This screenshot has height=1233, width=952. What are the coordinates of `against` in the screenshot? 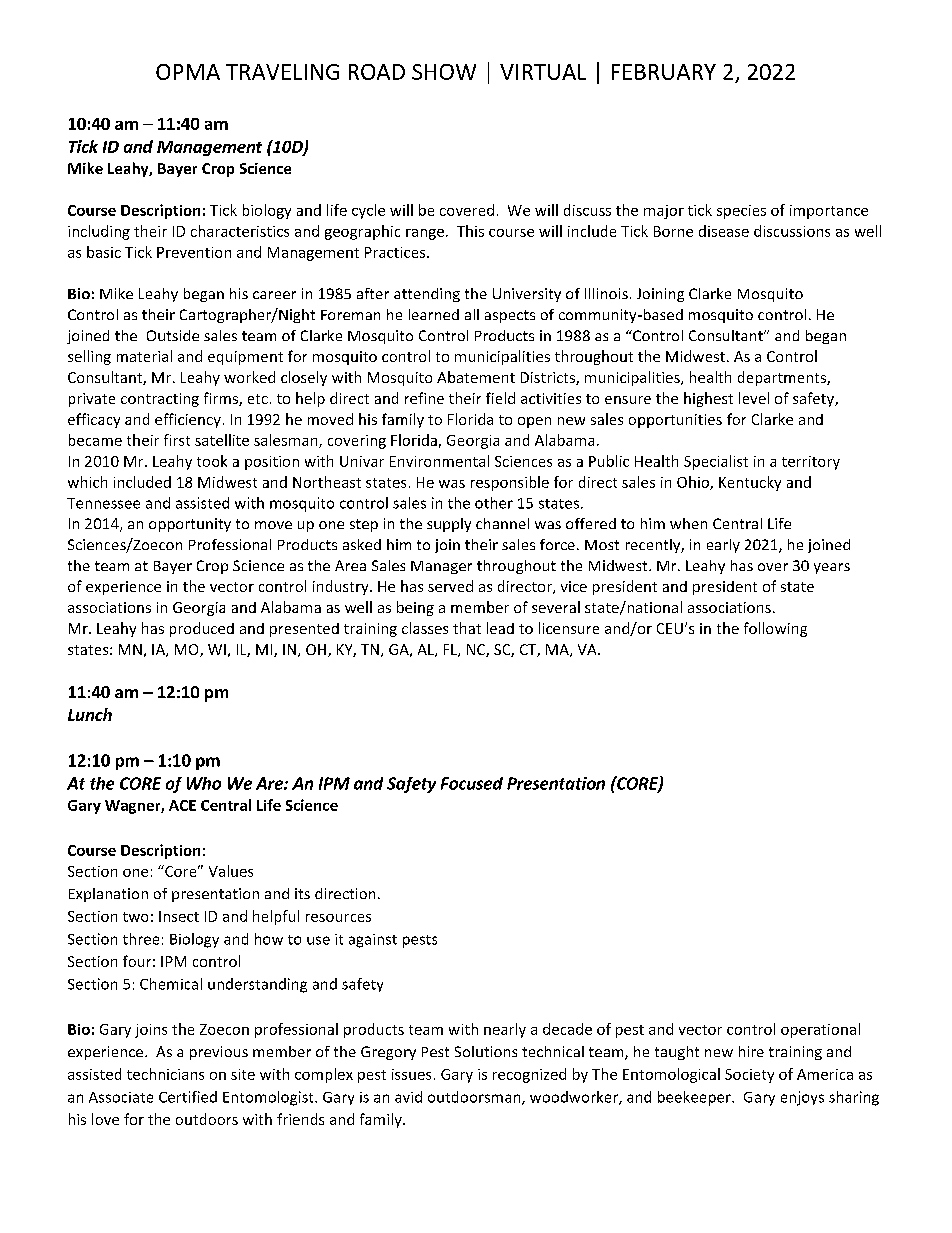 It's located at (373, 941).
